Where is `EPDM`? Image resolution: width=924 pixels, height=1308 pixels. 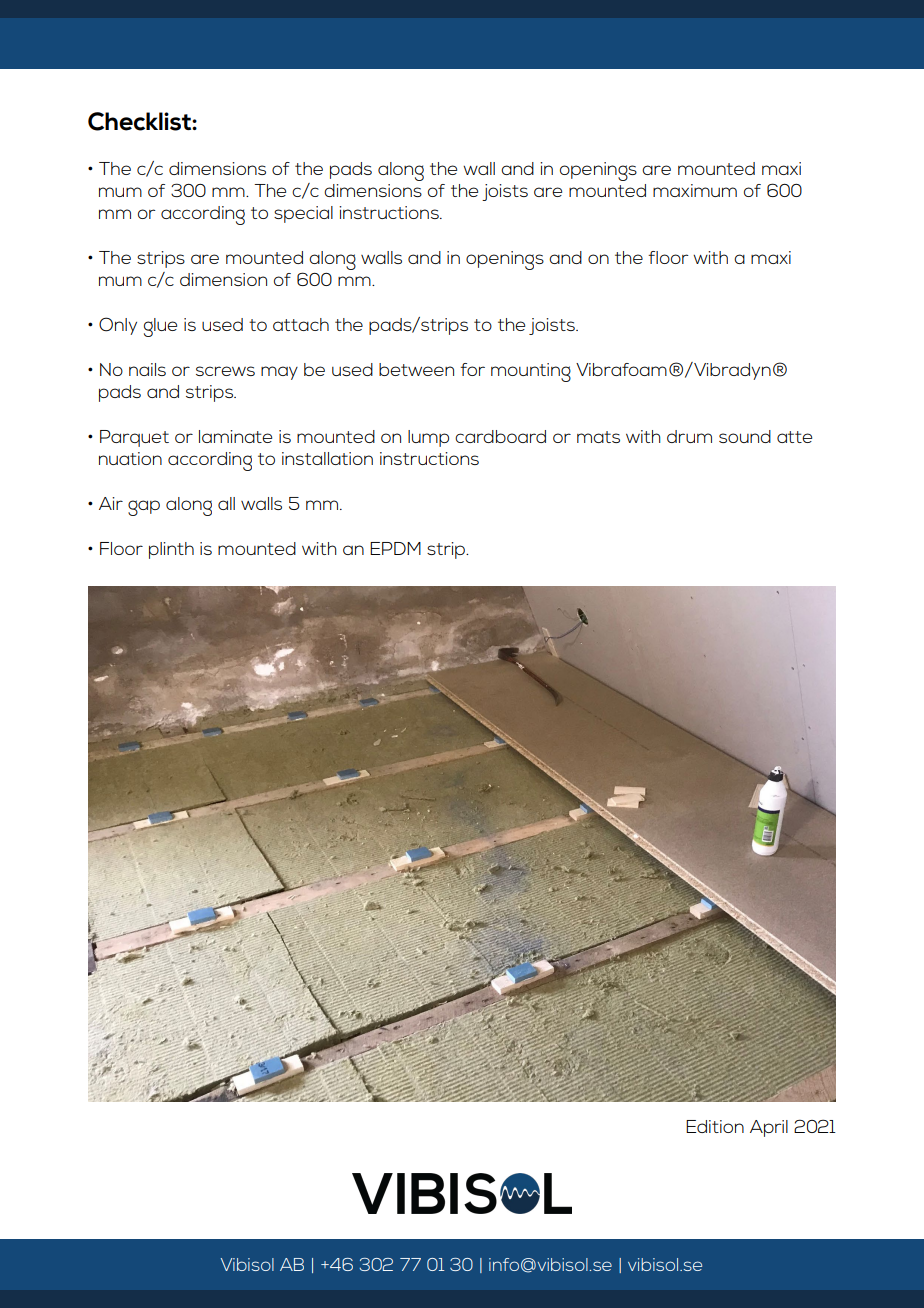
EPDM is located at coordinates (395, 548).
